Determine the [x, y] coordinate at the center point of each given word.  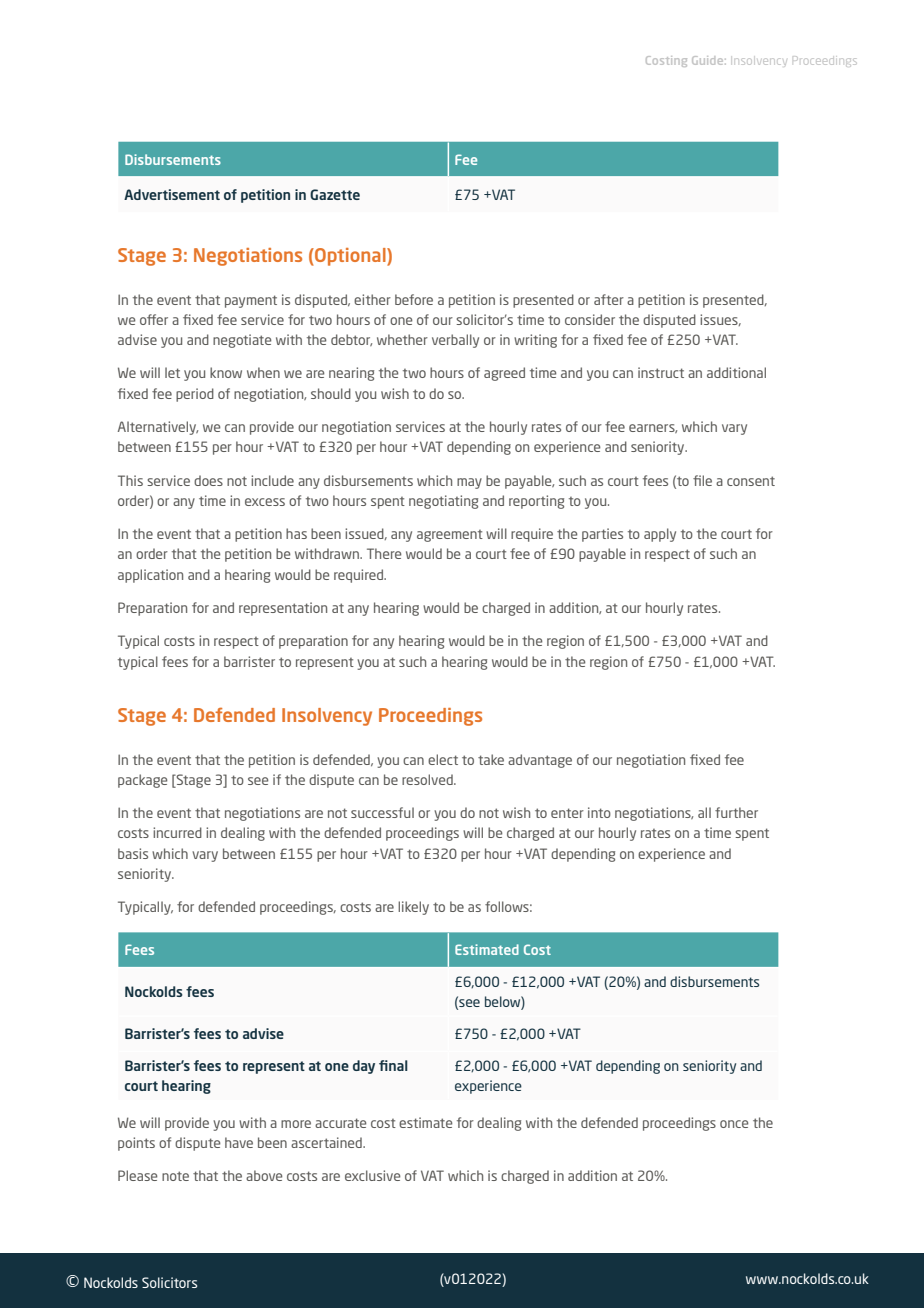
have [239, 1142]
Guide [709, 60]
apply [660, 535]
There [384, 553]
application [150, 576]
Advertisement [172, 194]
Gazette [335, 194]
